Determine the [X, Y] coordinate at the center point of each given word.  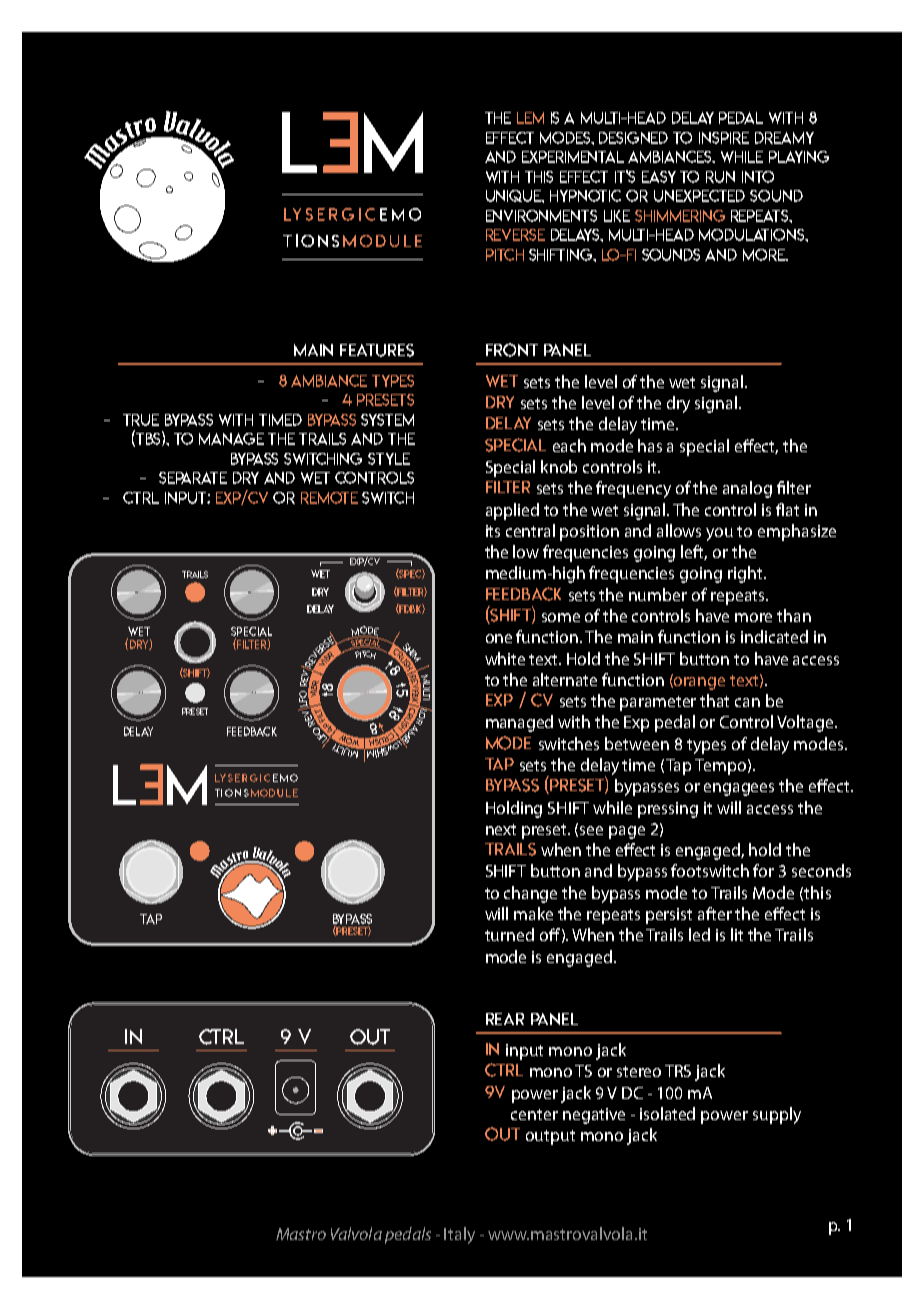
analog [747, 489]
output [550, 1137]
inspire [724, 138]
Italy [459, 1235]
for [763, 870]
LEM [530, 118]
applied [512, 511]
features [377, 350]
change [530, 894]
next [501, 829]
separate [193, 478]
